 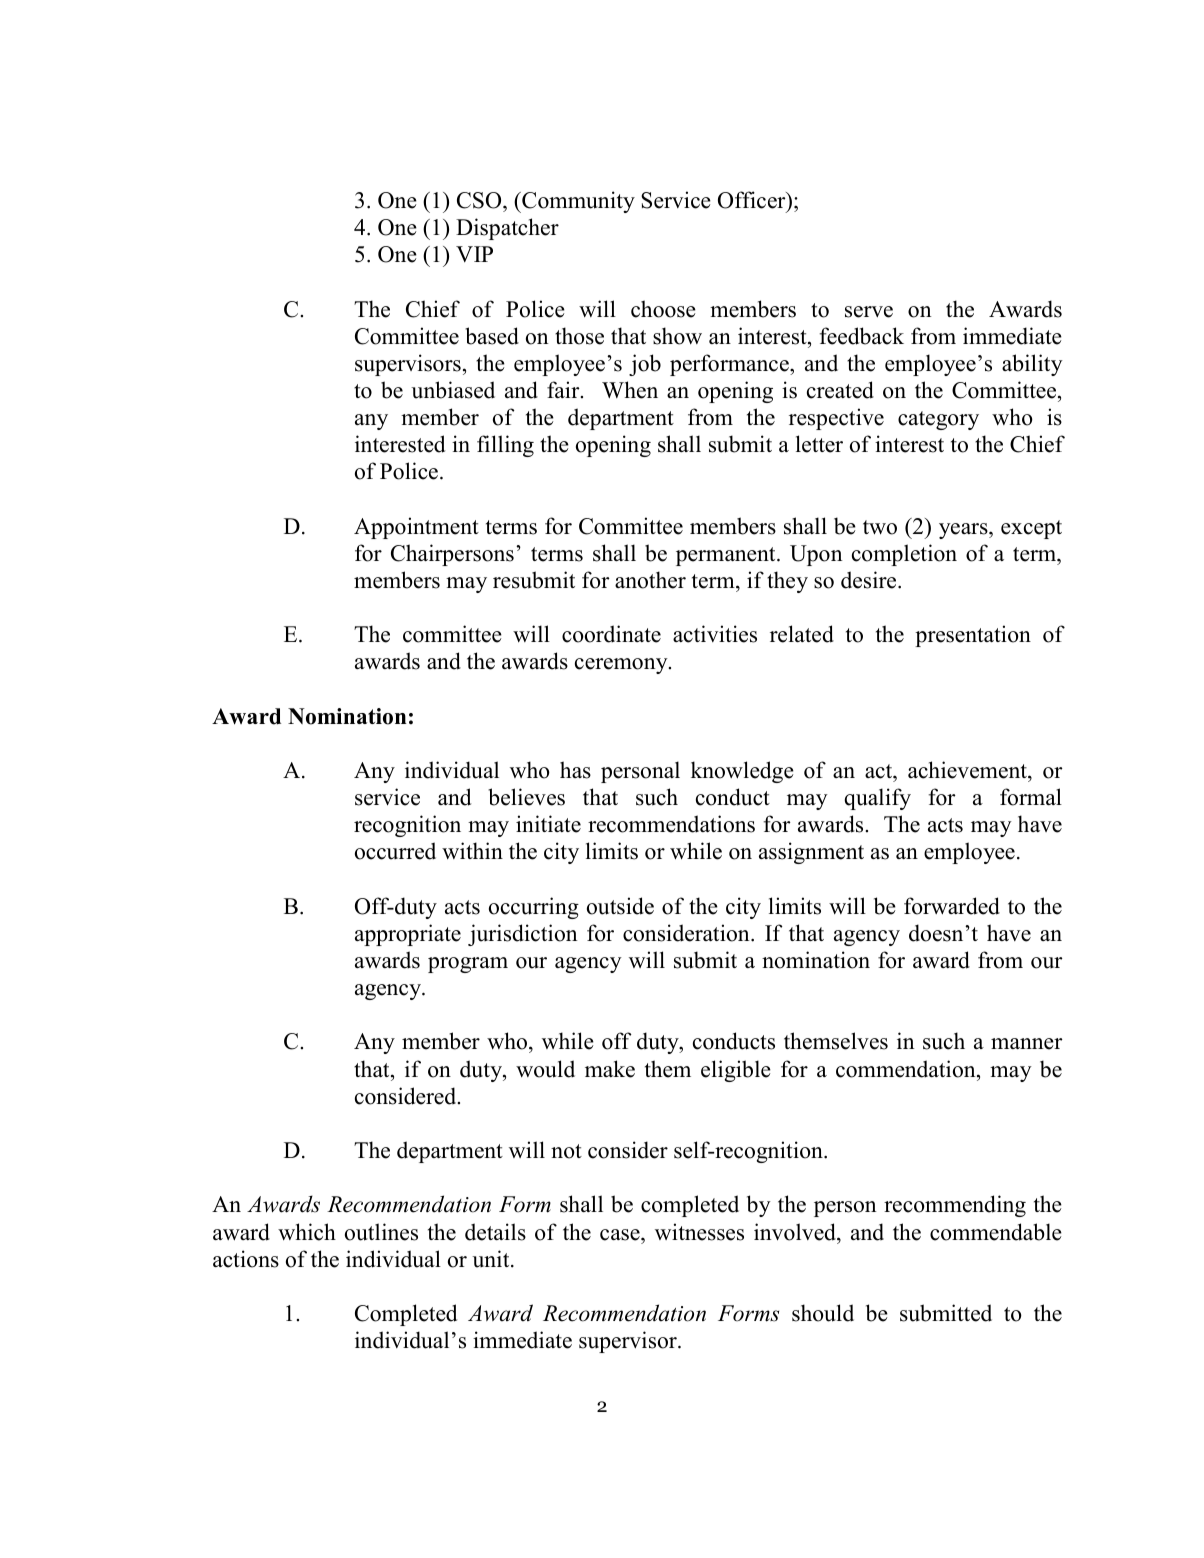 I want to click on commendable, so click(x=996, y=1232).
